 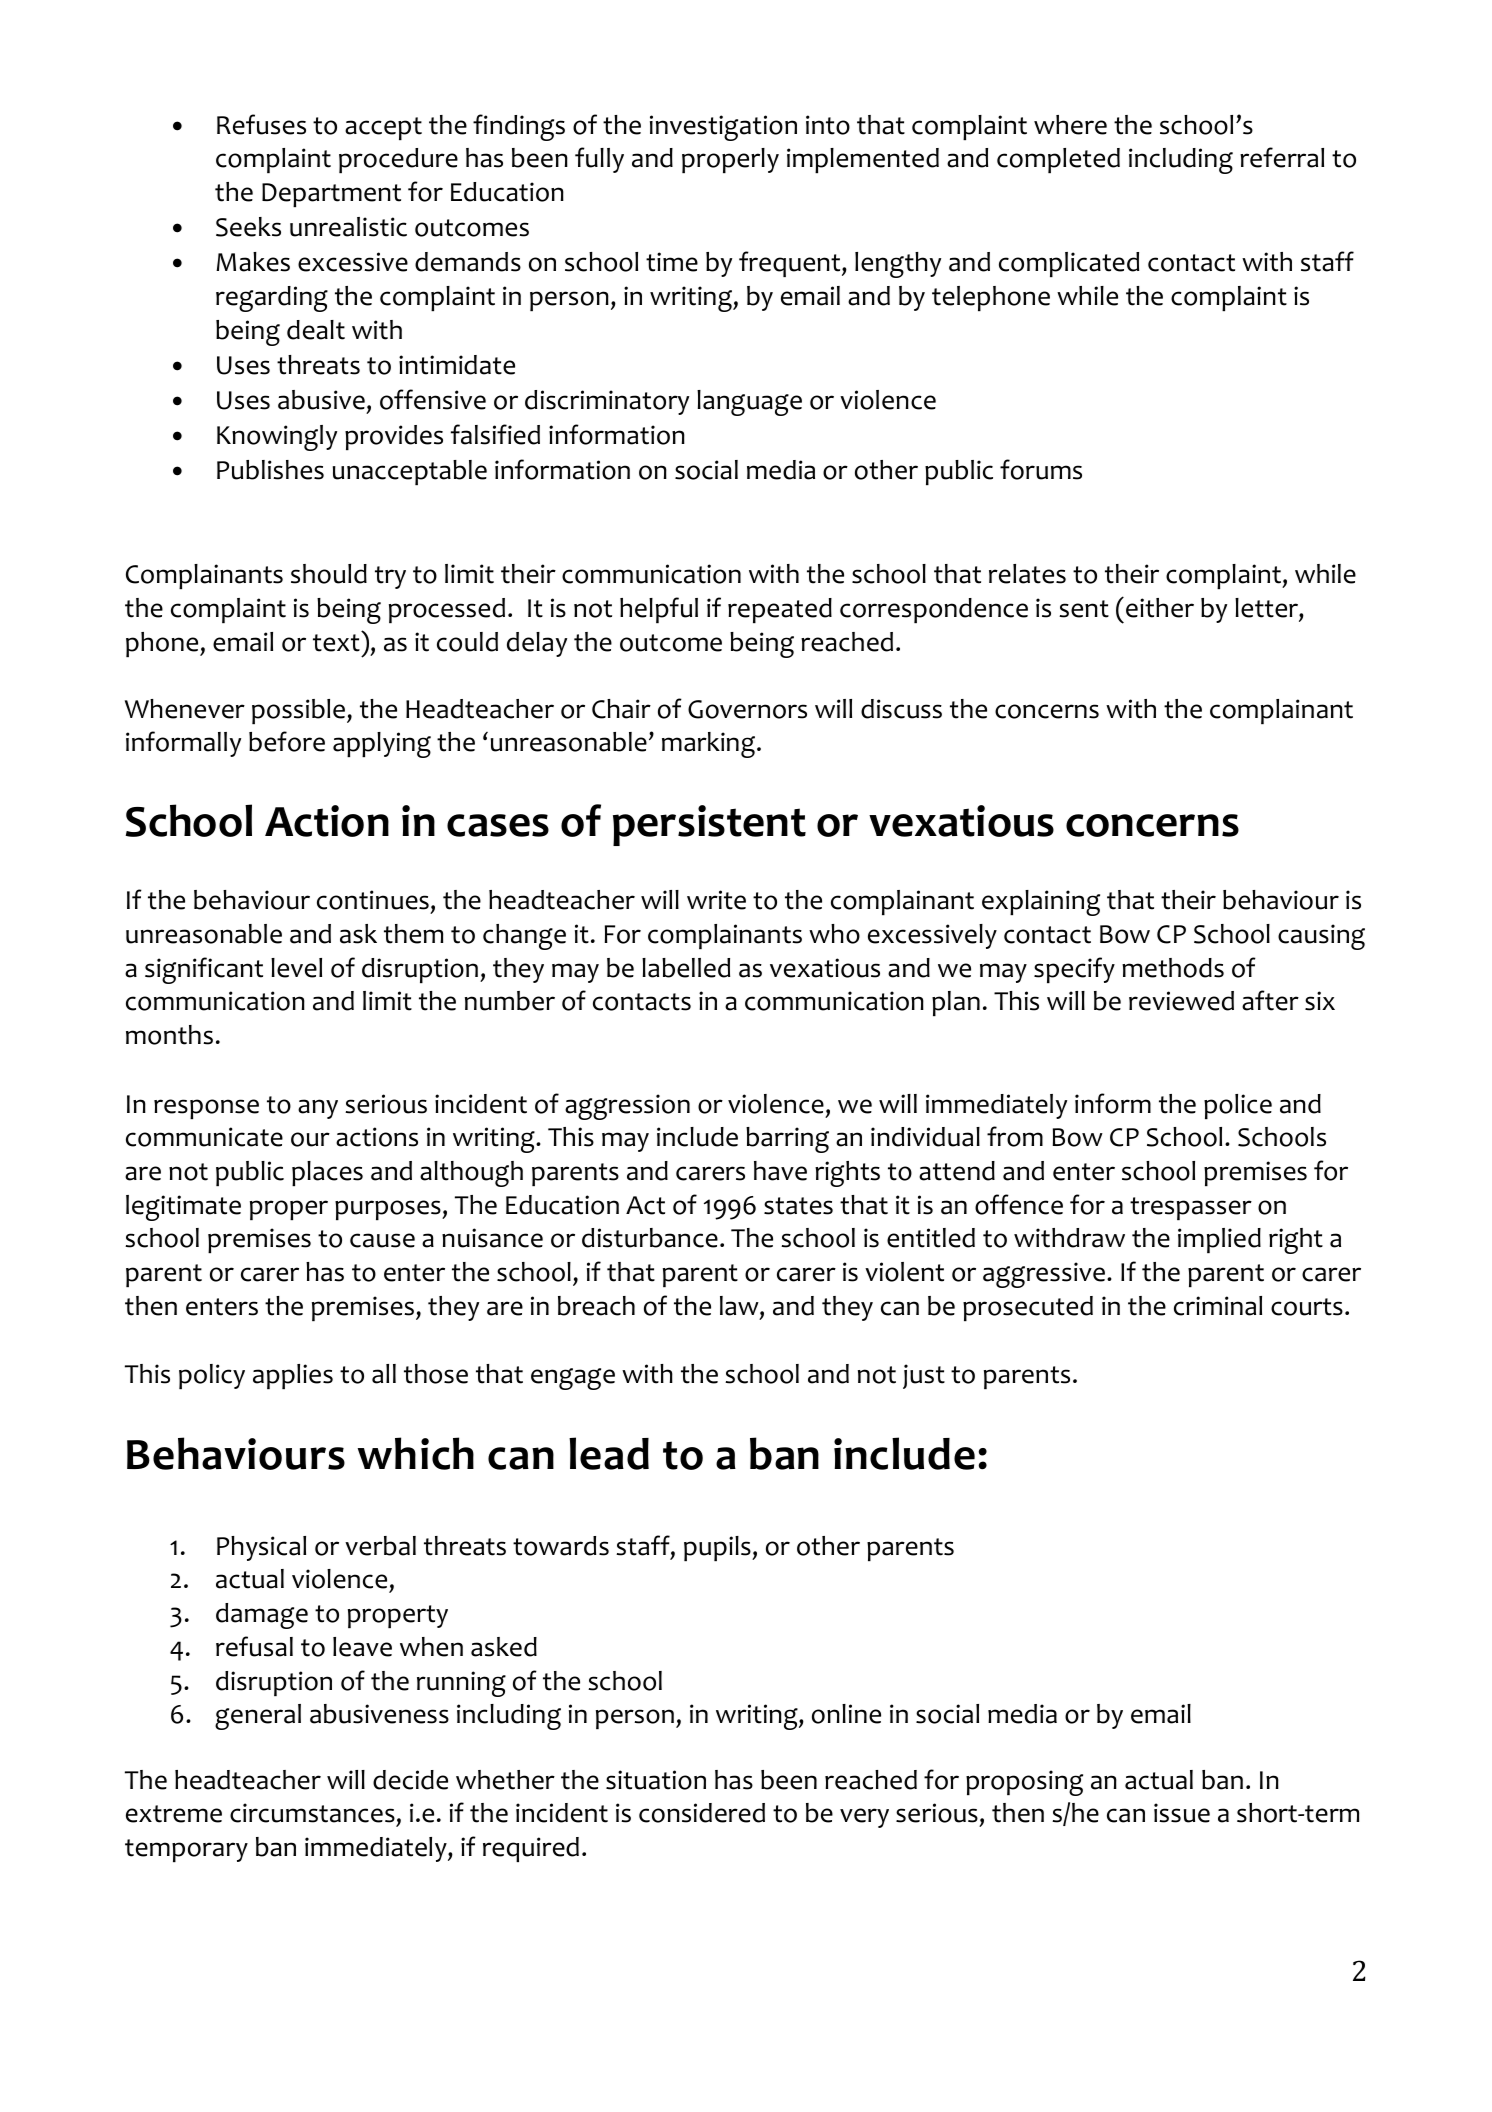 What do you see at coordinates (296, 968) in the screenshot?
I see `level` at bounding box center [296, 968].
